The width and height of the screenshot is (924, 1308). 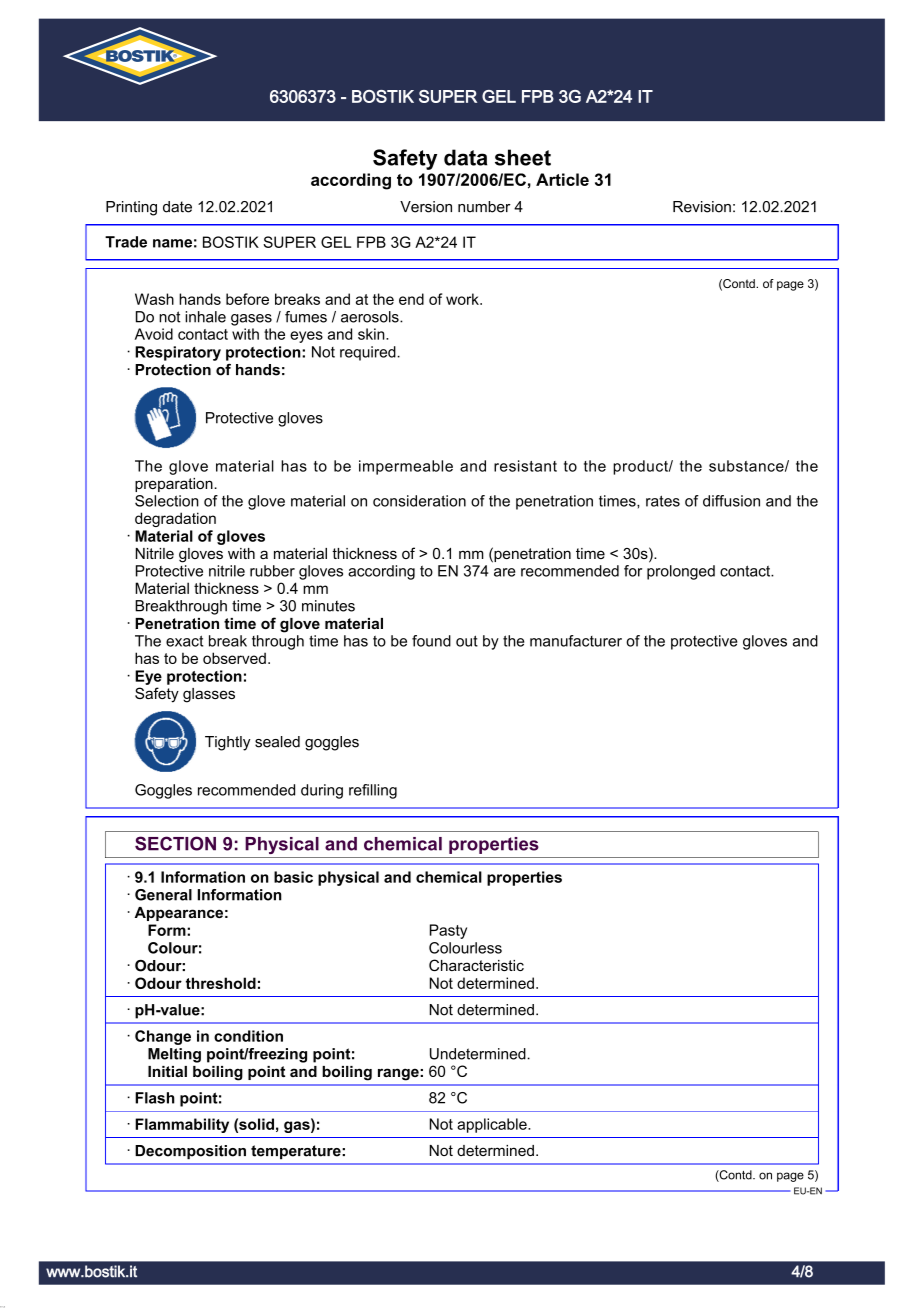 What do you see at coordinates (493, 1125) in the screenshot?
I see `applicable` at bounding box center [493, 1125].
